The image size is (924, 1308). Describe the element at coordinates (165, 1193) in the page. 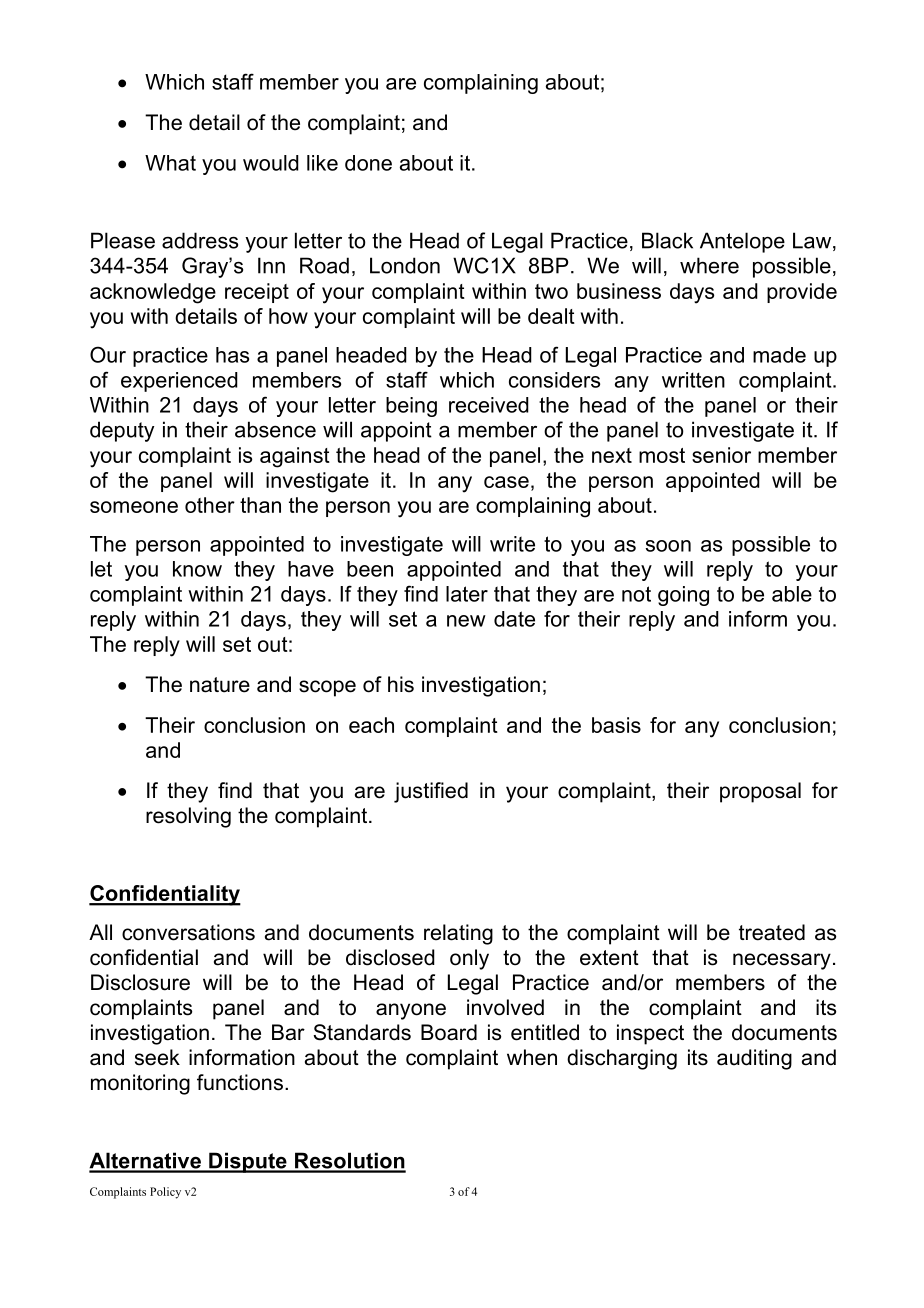

I see `Policy` at that location.
